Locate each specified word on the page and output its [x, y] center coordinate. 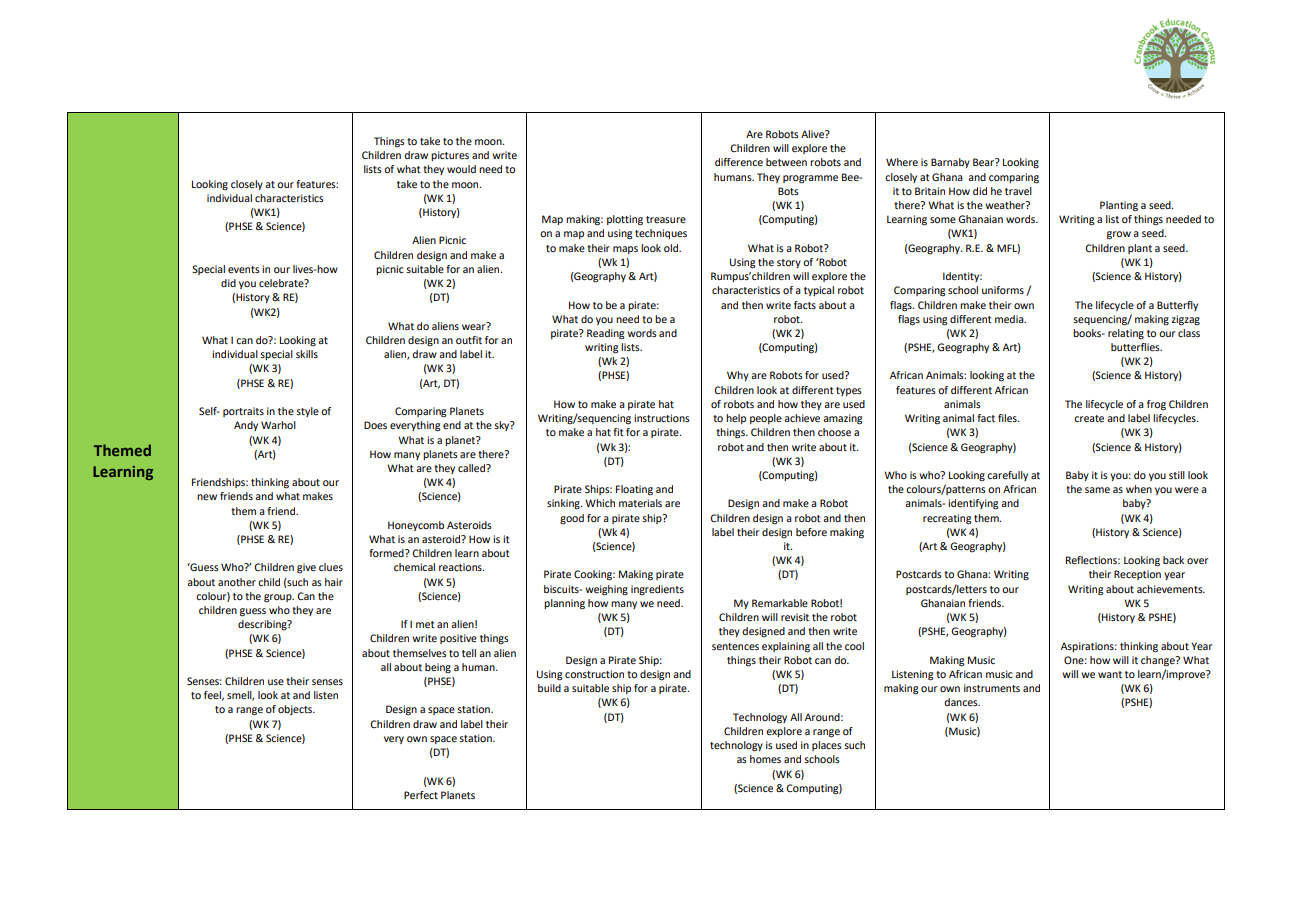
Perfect [421, 795]
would [461, 169]
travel [1018, 191]
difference [739, 162]
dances [962, 702]
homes [765, 759]
